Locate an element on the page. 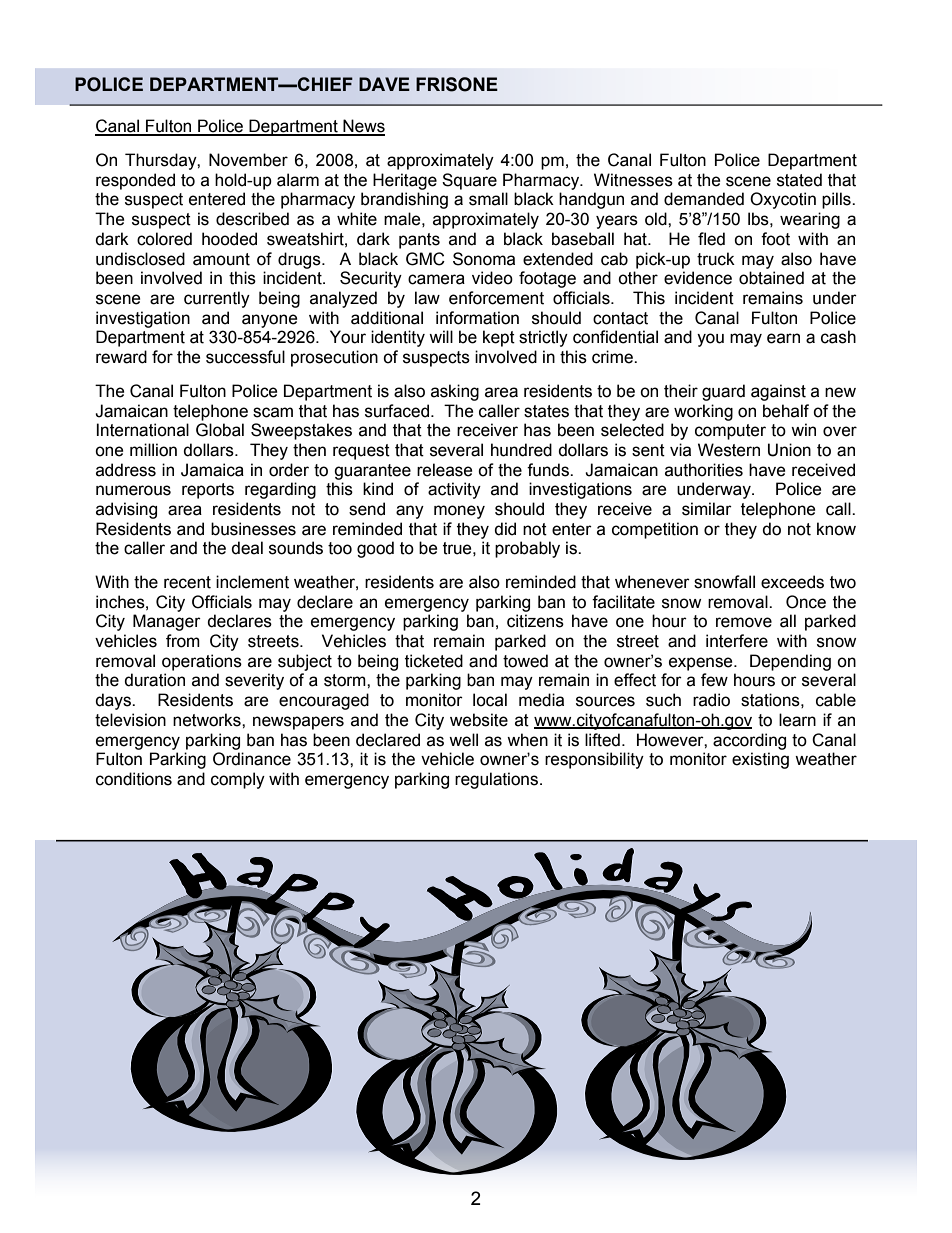 The height and width of the image is (1233, 952). stated is located at coordinates (799, 180).
